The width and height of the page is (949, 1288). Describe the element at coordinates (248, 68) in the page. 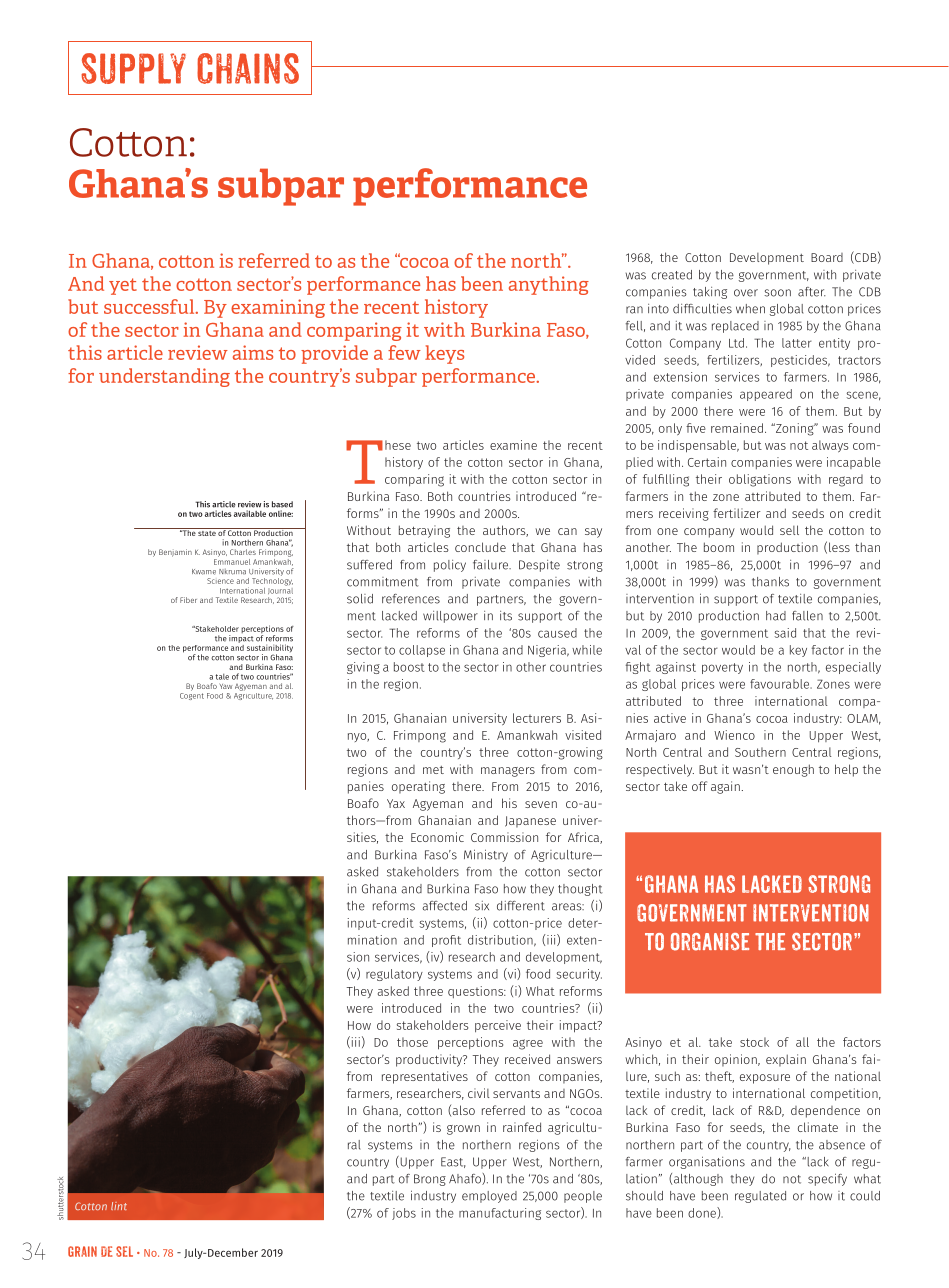

I see `CHAINS` at that location.
